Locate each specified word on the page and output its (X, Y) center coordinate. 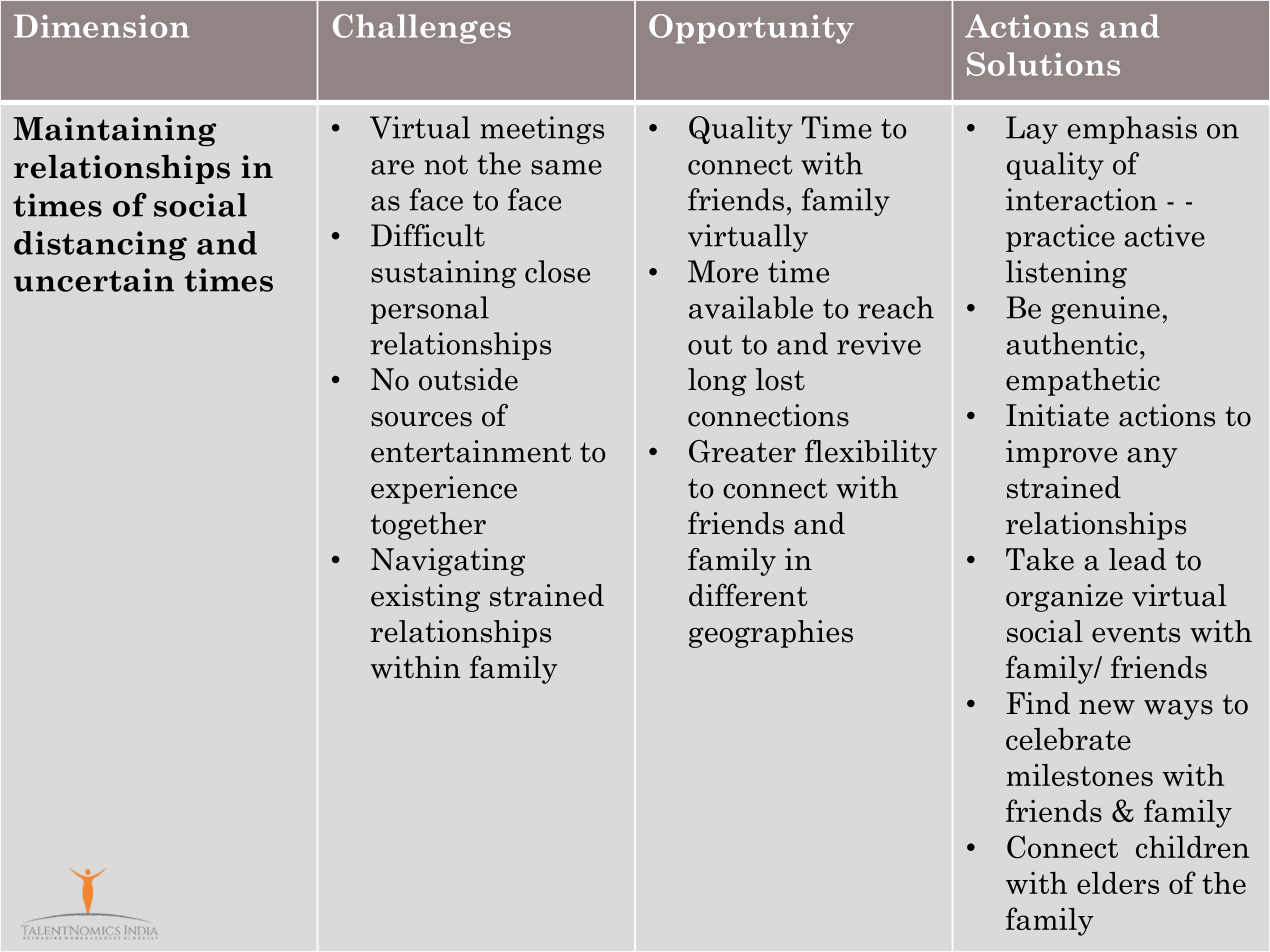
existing (425, 598)
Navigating (448, 562)
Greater (742, 451)
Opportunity (751, 29)
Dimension (101, 26)
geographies (771, 634)
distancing (100, 246)
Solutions (1043, 64)
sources (421, 419)
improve (1061, 454)
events (1136, 632)
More (723, 271)
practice (1060, 238)
